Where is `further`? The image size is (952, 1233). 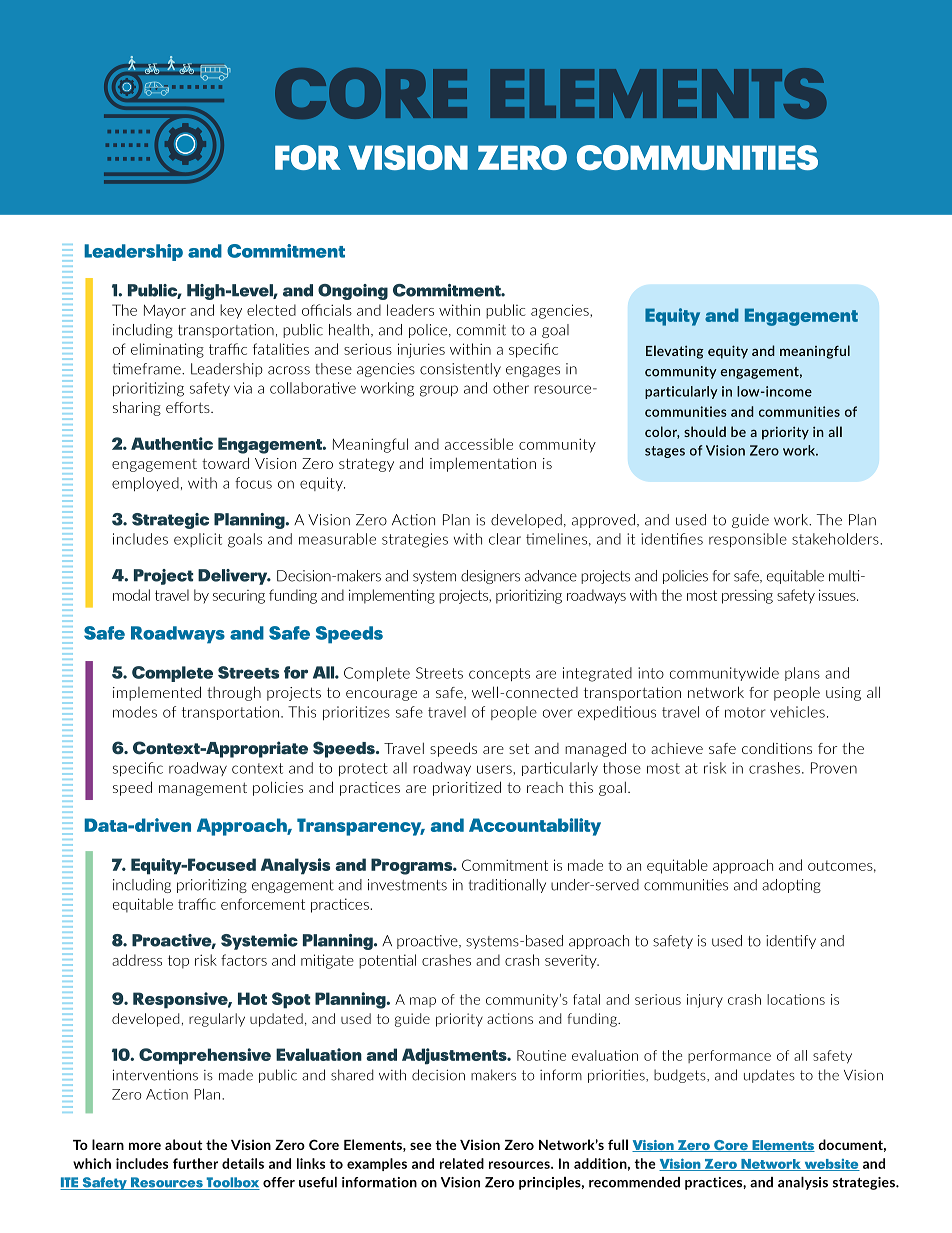
further is located at coordinates (195, 1163).
